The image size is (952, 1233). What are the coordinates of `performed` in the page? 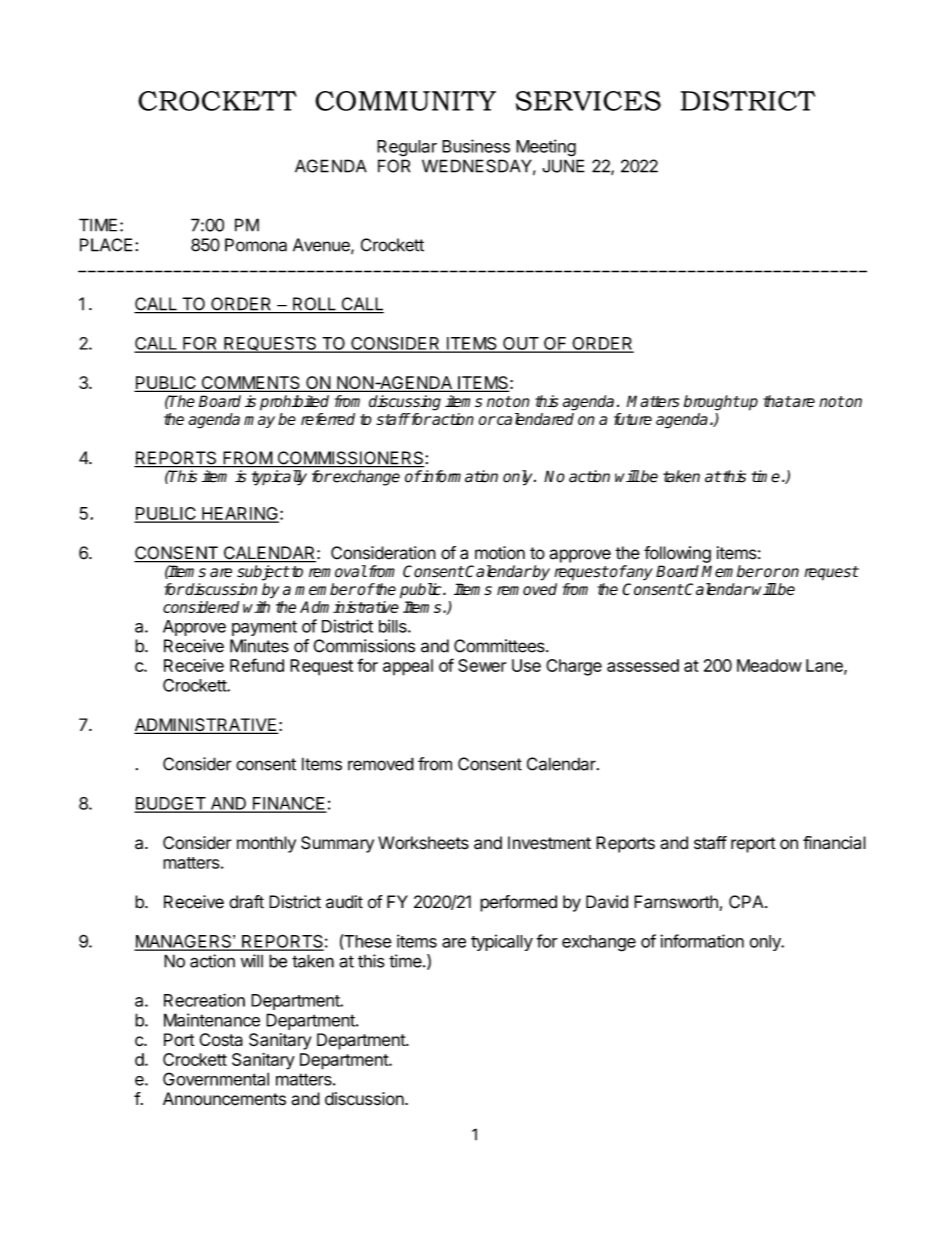 It's located at (518, 903).
